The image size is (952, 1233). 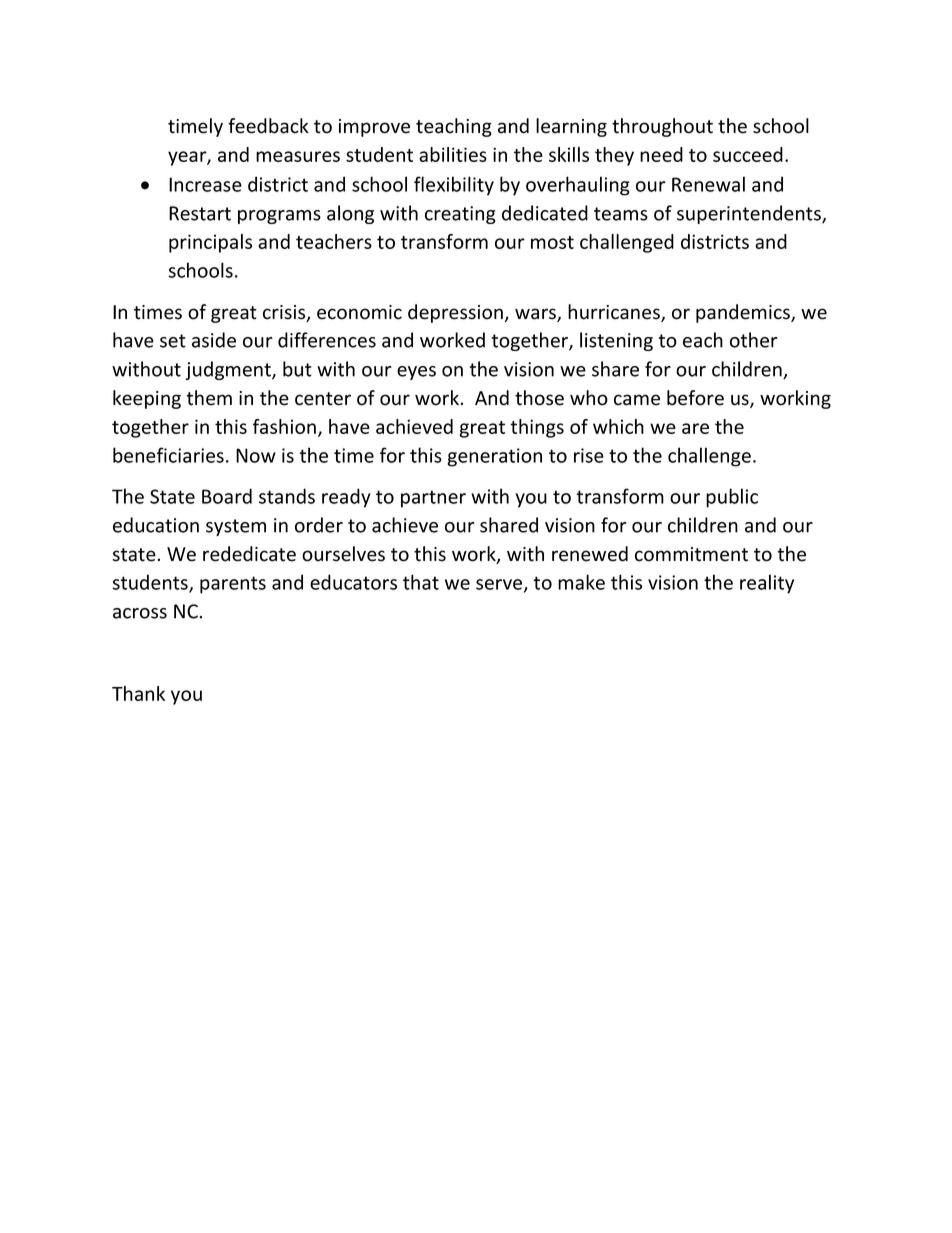 What do you see at coordinates (214, 340) in the screenshot?
I see `aside` at bounding box center [214, 340].
